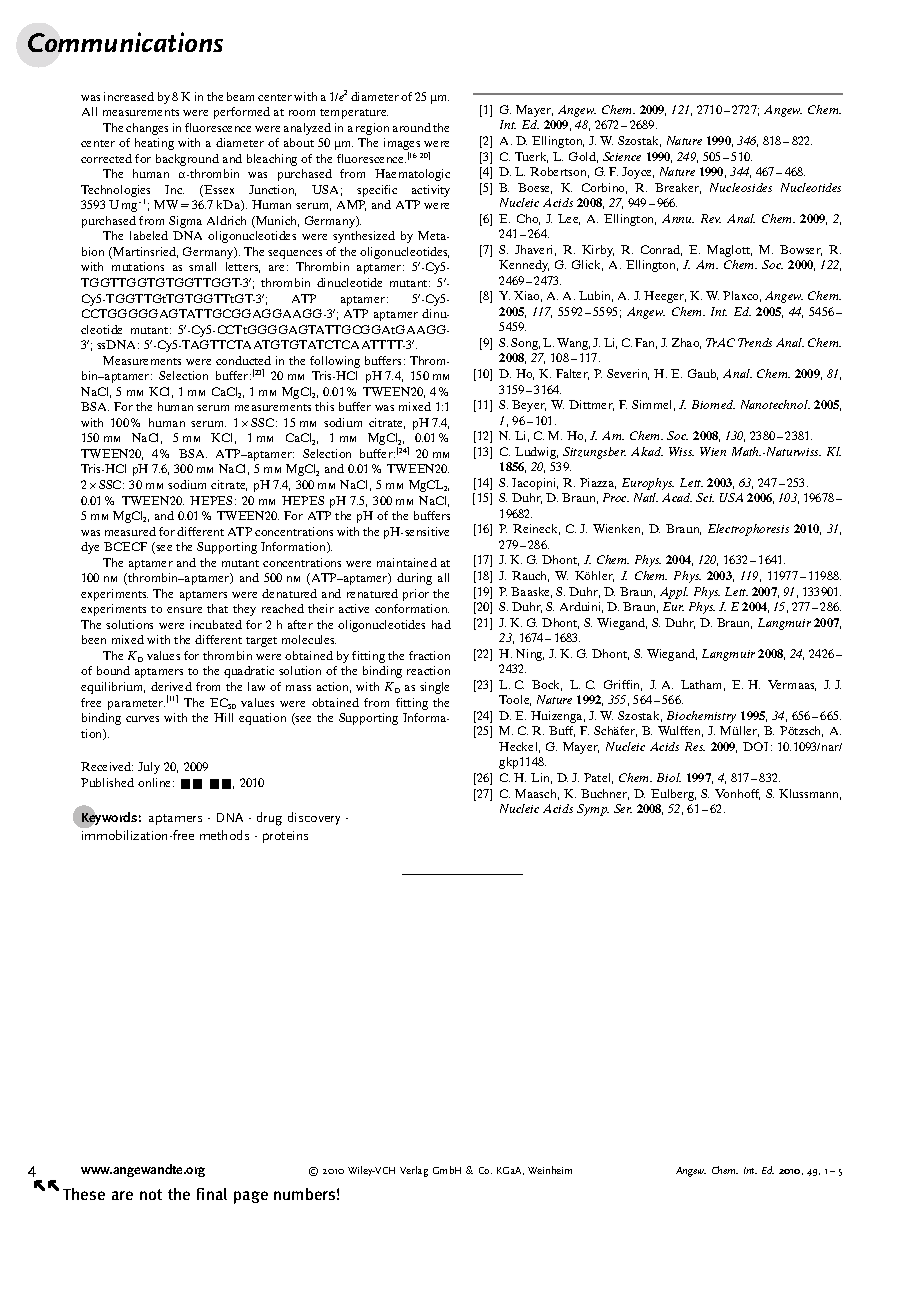 Image resolution: width=924 pixels, height=1308 pixels. What do you see at coordinates (414, 1171) in the image?
I see `Verlag` at bounding box center [414, 1171].
